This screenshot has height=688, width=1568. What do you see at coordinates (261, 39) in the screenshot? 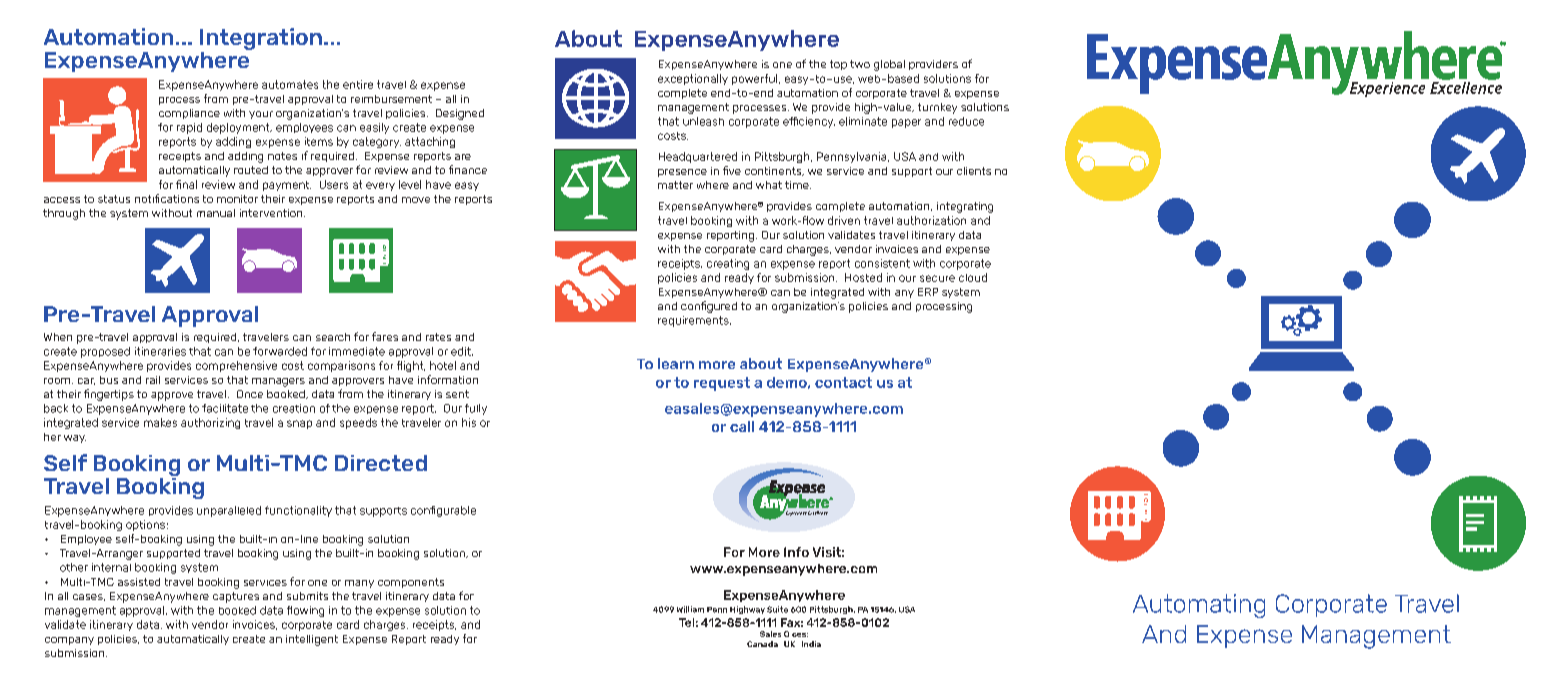
I see `Integration` at bounding box center [261, 39].
